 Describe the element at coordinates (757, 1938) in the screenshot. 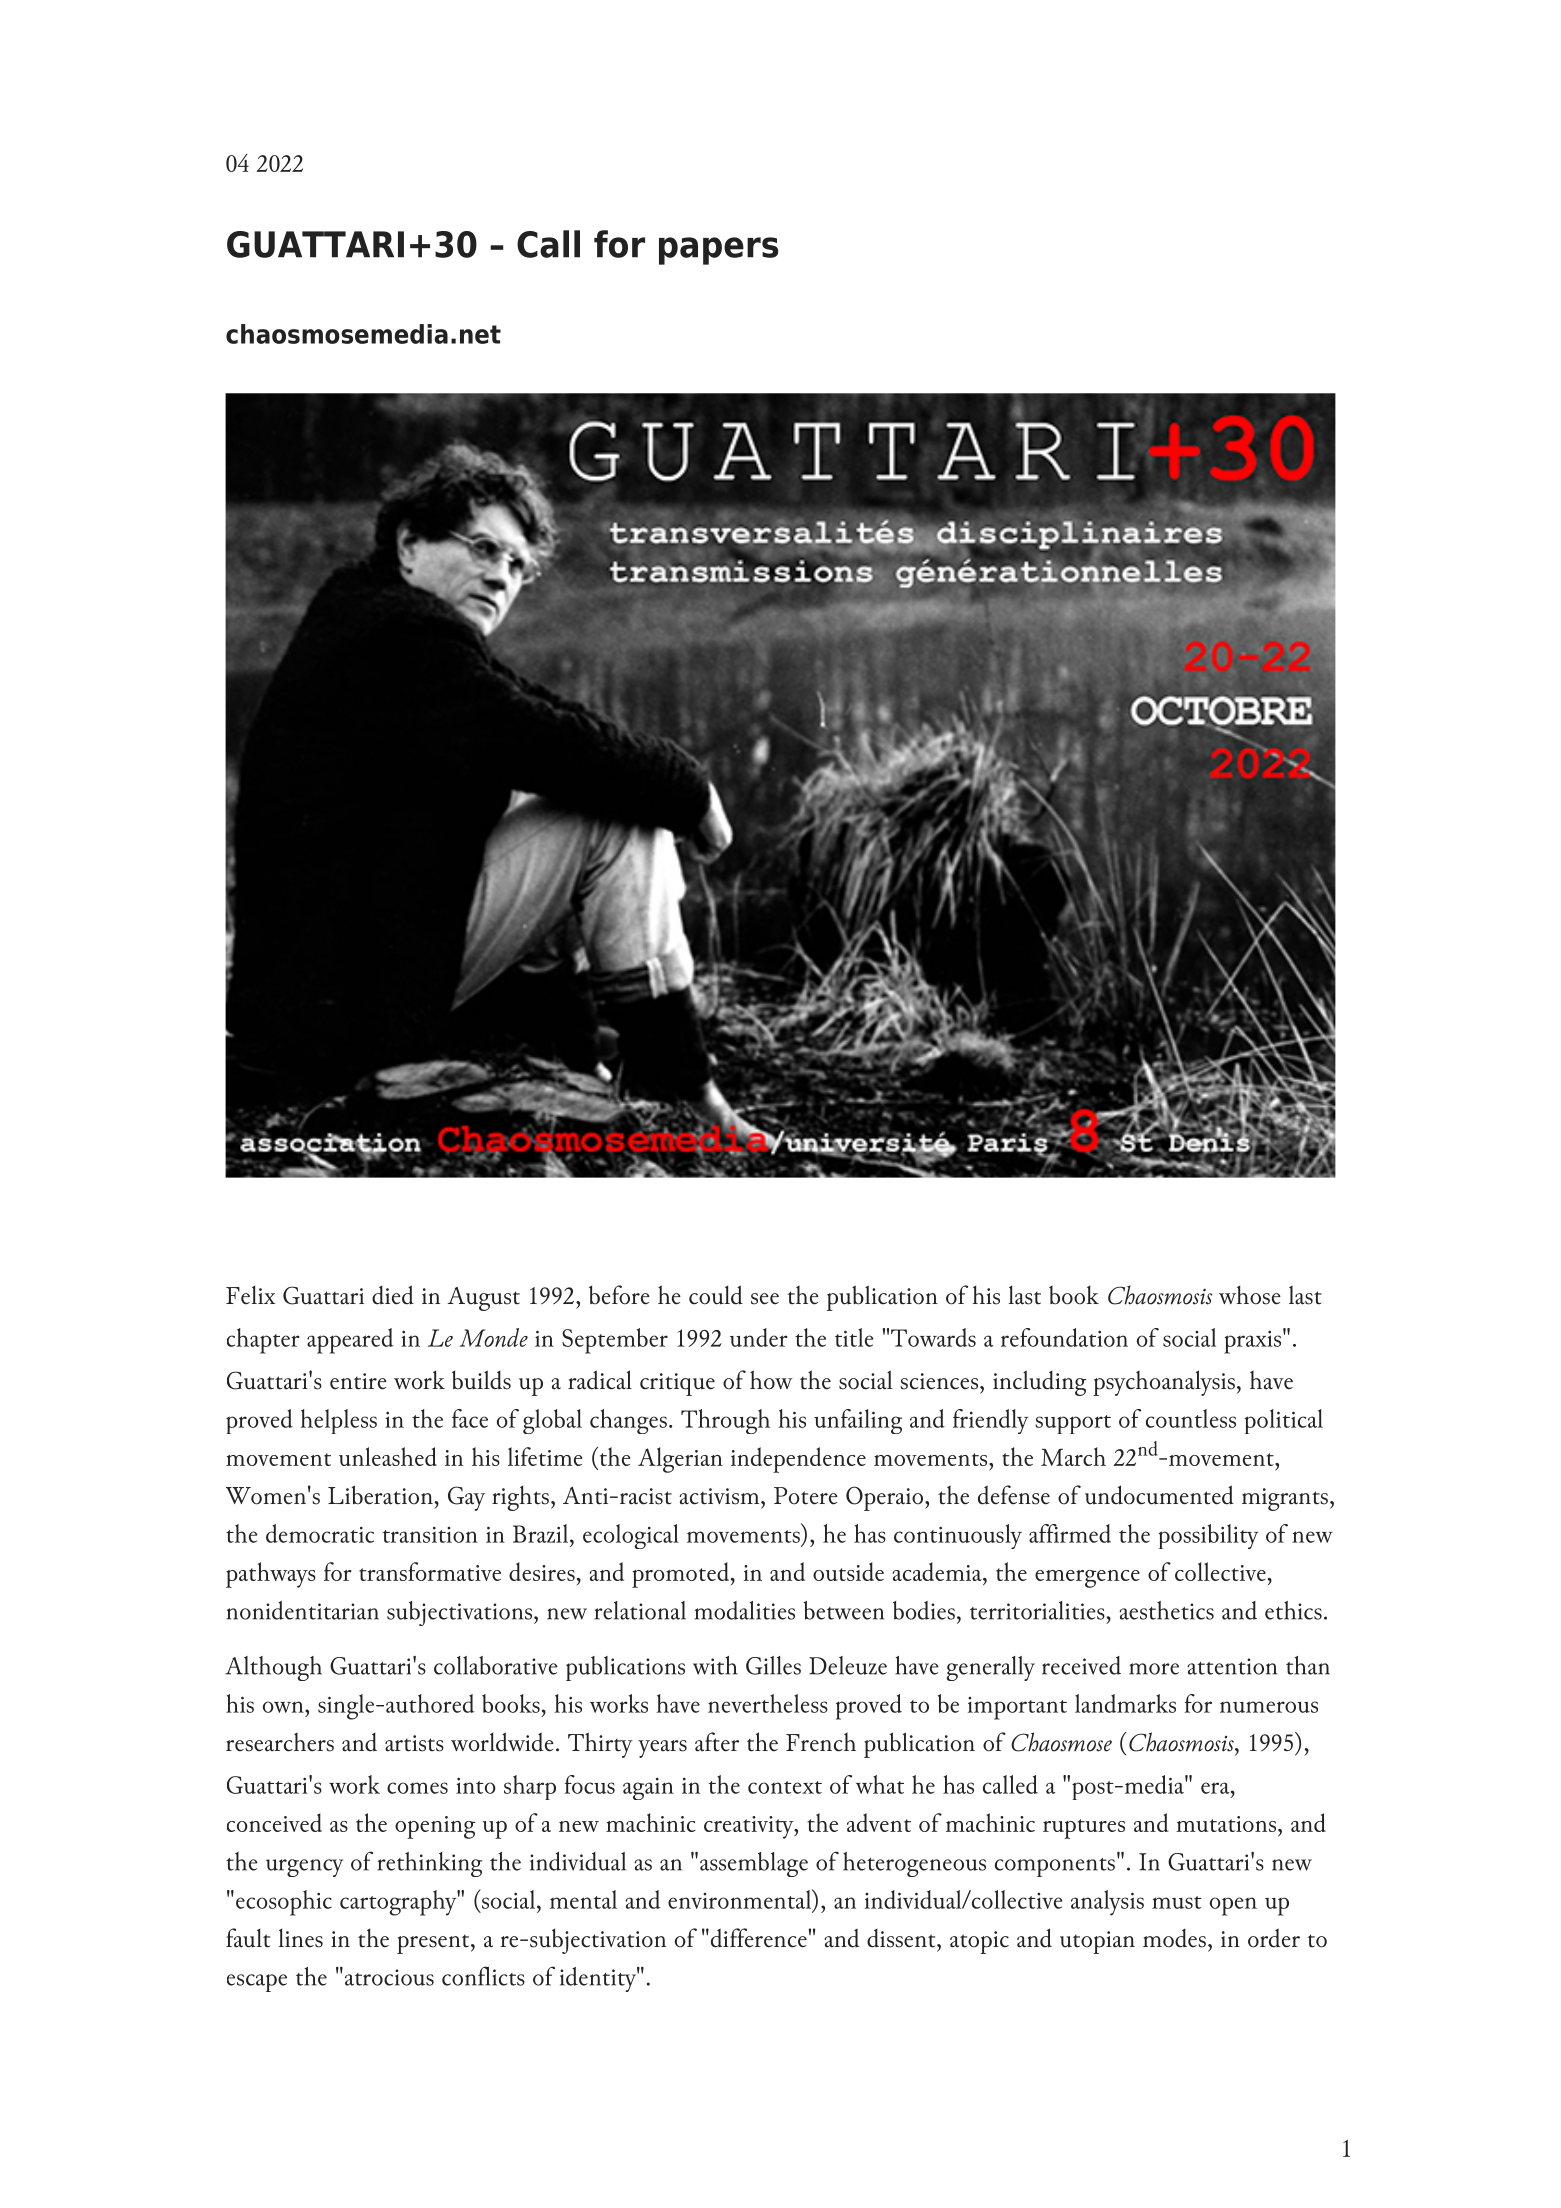

I see `difference` at that location.
